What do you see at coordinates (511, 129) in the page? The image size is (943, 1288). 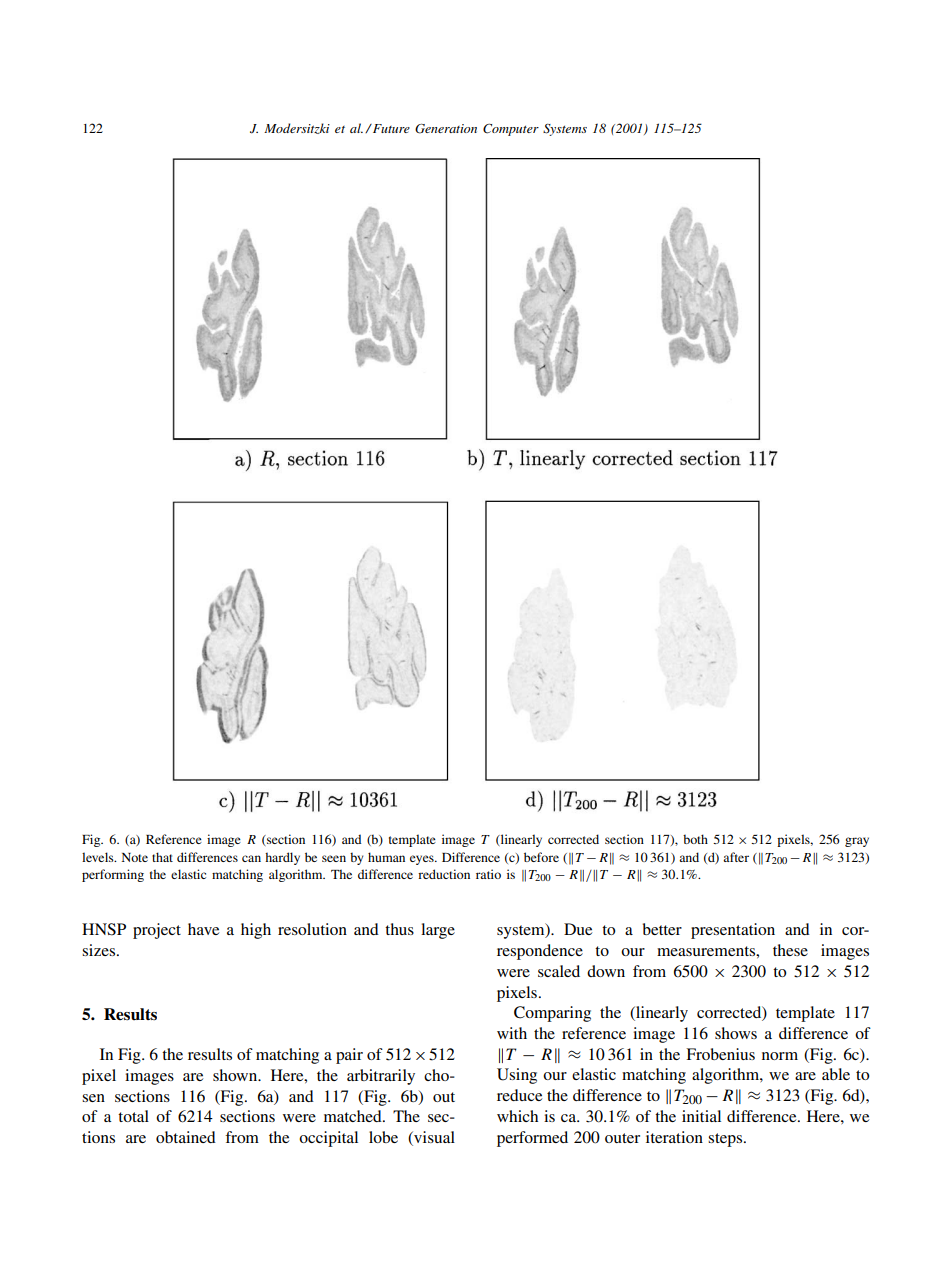 I see `Computer` at bounding box center [511, 129].
